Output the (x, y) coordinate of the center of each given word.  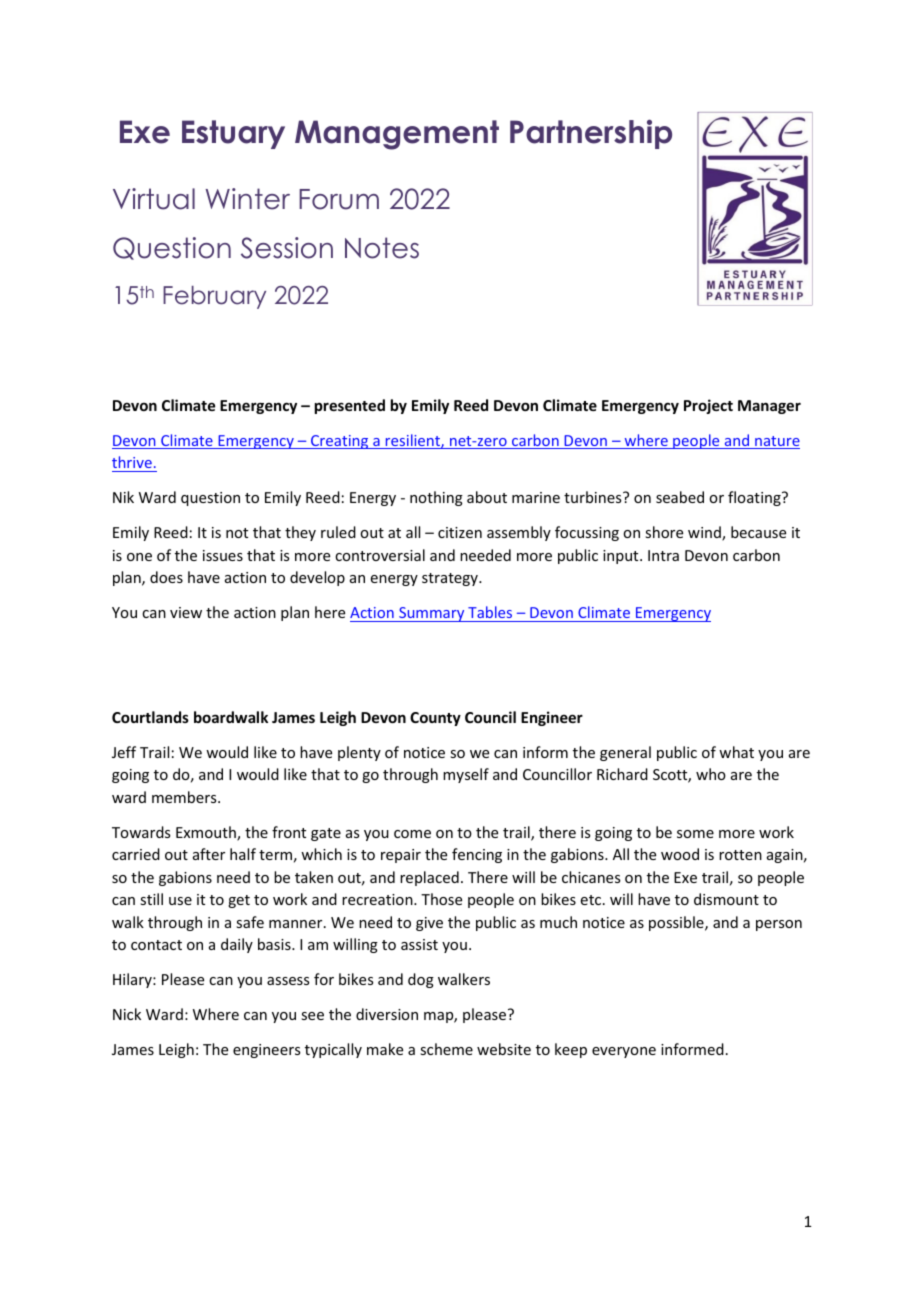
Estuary (233, 134)
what (736, 752)
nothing (436, 498)
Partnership (591, 134)
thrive (132, 462)
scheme (446, 1049)
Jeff (124, 752)
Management (397, 135)
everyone (624, 1052)
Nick (127, 1014)
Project (708, 406)
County (435, 719)
